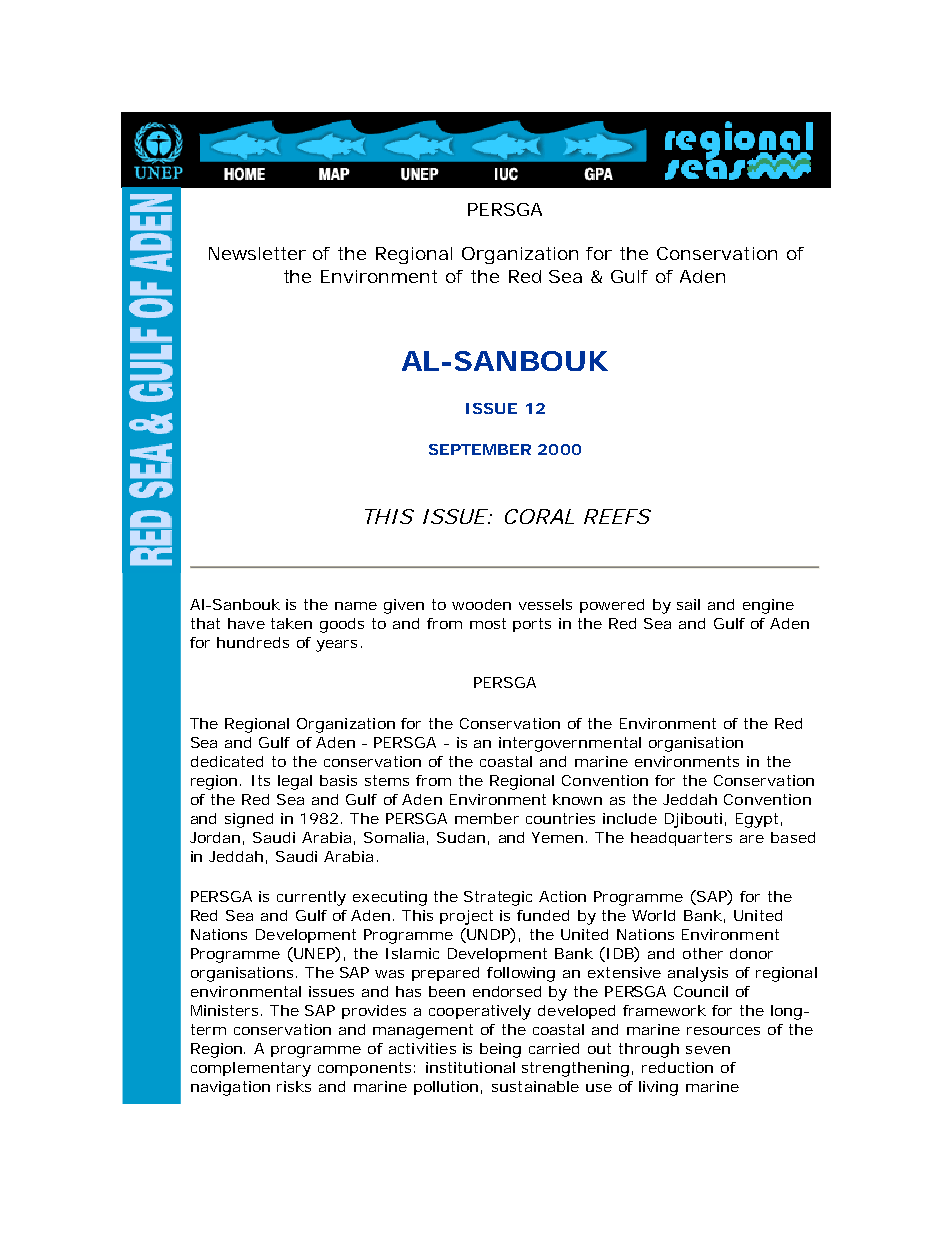 The image size is (952, 1233). I want to click on engine, so click(768, 606).
